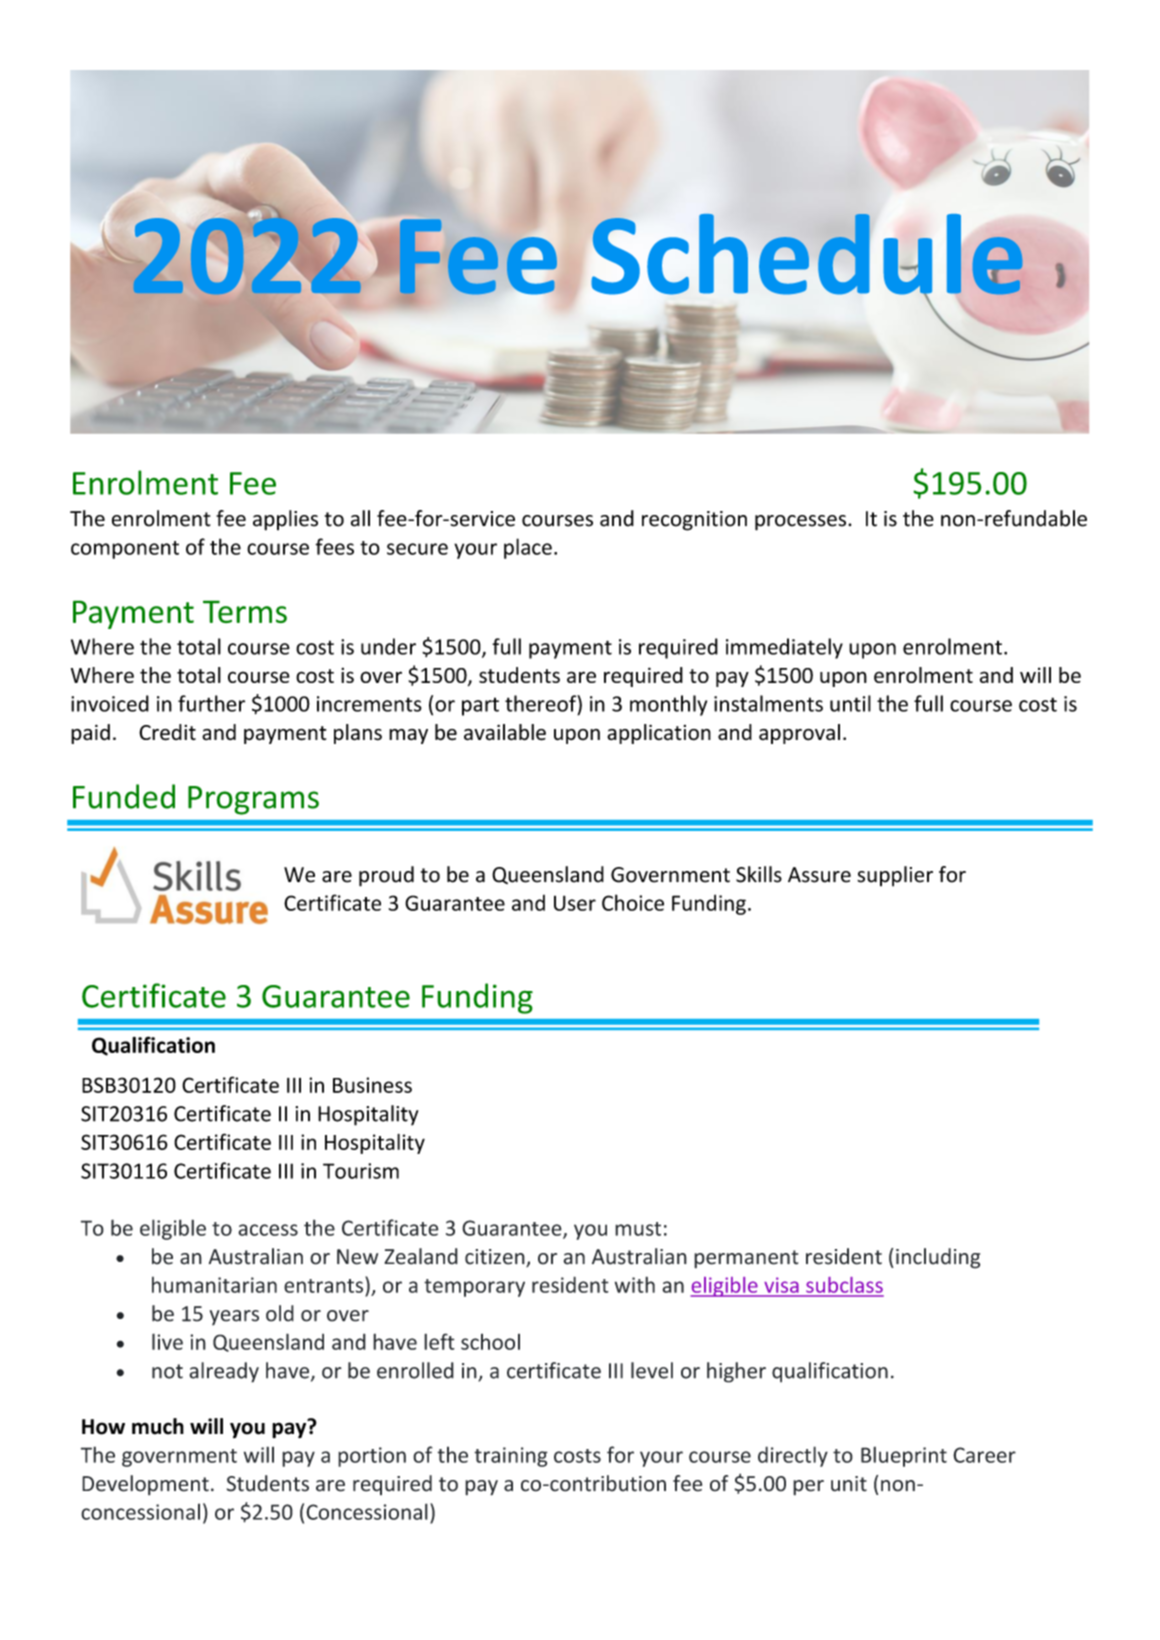 The width and height of the screenshot is (1160, 1640). Describe the element at coordinates (528, 548) in the screenshot. I see `place` at that location.
